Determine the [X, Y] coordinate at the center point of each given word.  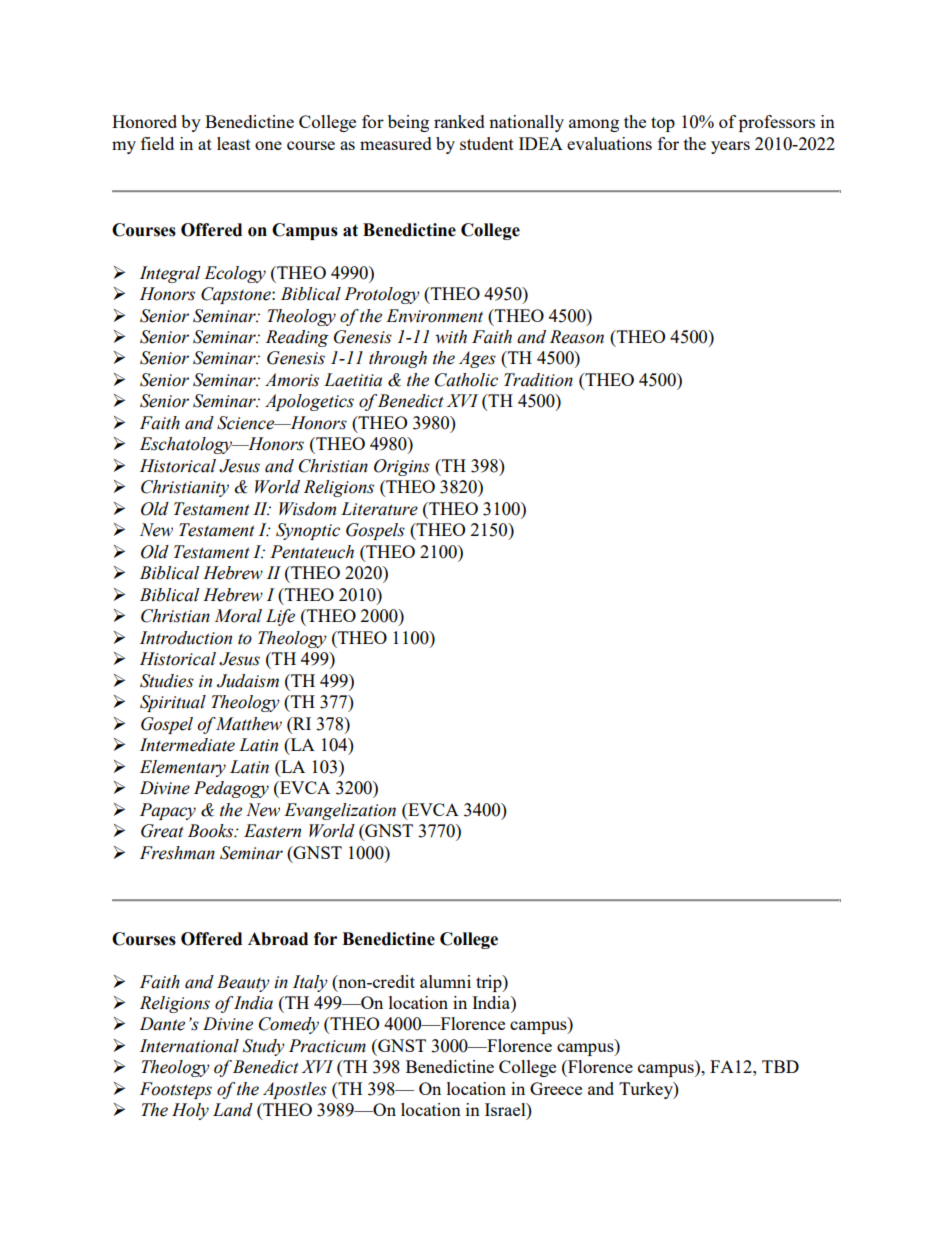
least [234, 143]
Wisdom [307, 509]
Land [233, 1110]
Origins [402, 467]
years [730, 147]
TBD [780, 1066]
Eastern [272, 831]
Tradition [538, 380]
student [487, 143]
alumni [445, 981]
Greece [556, 1088]
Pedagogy [231, 789]
